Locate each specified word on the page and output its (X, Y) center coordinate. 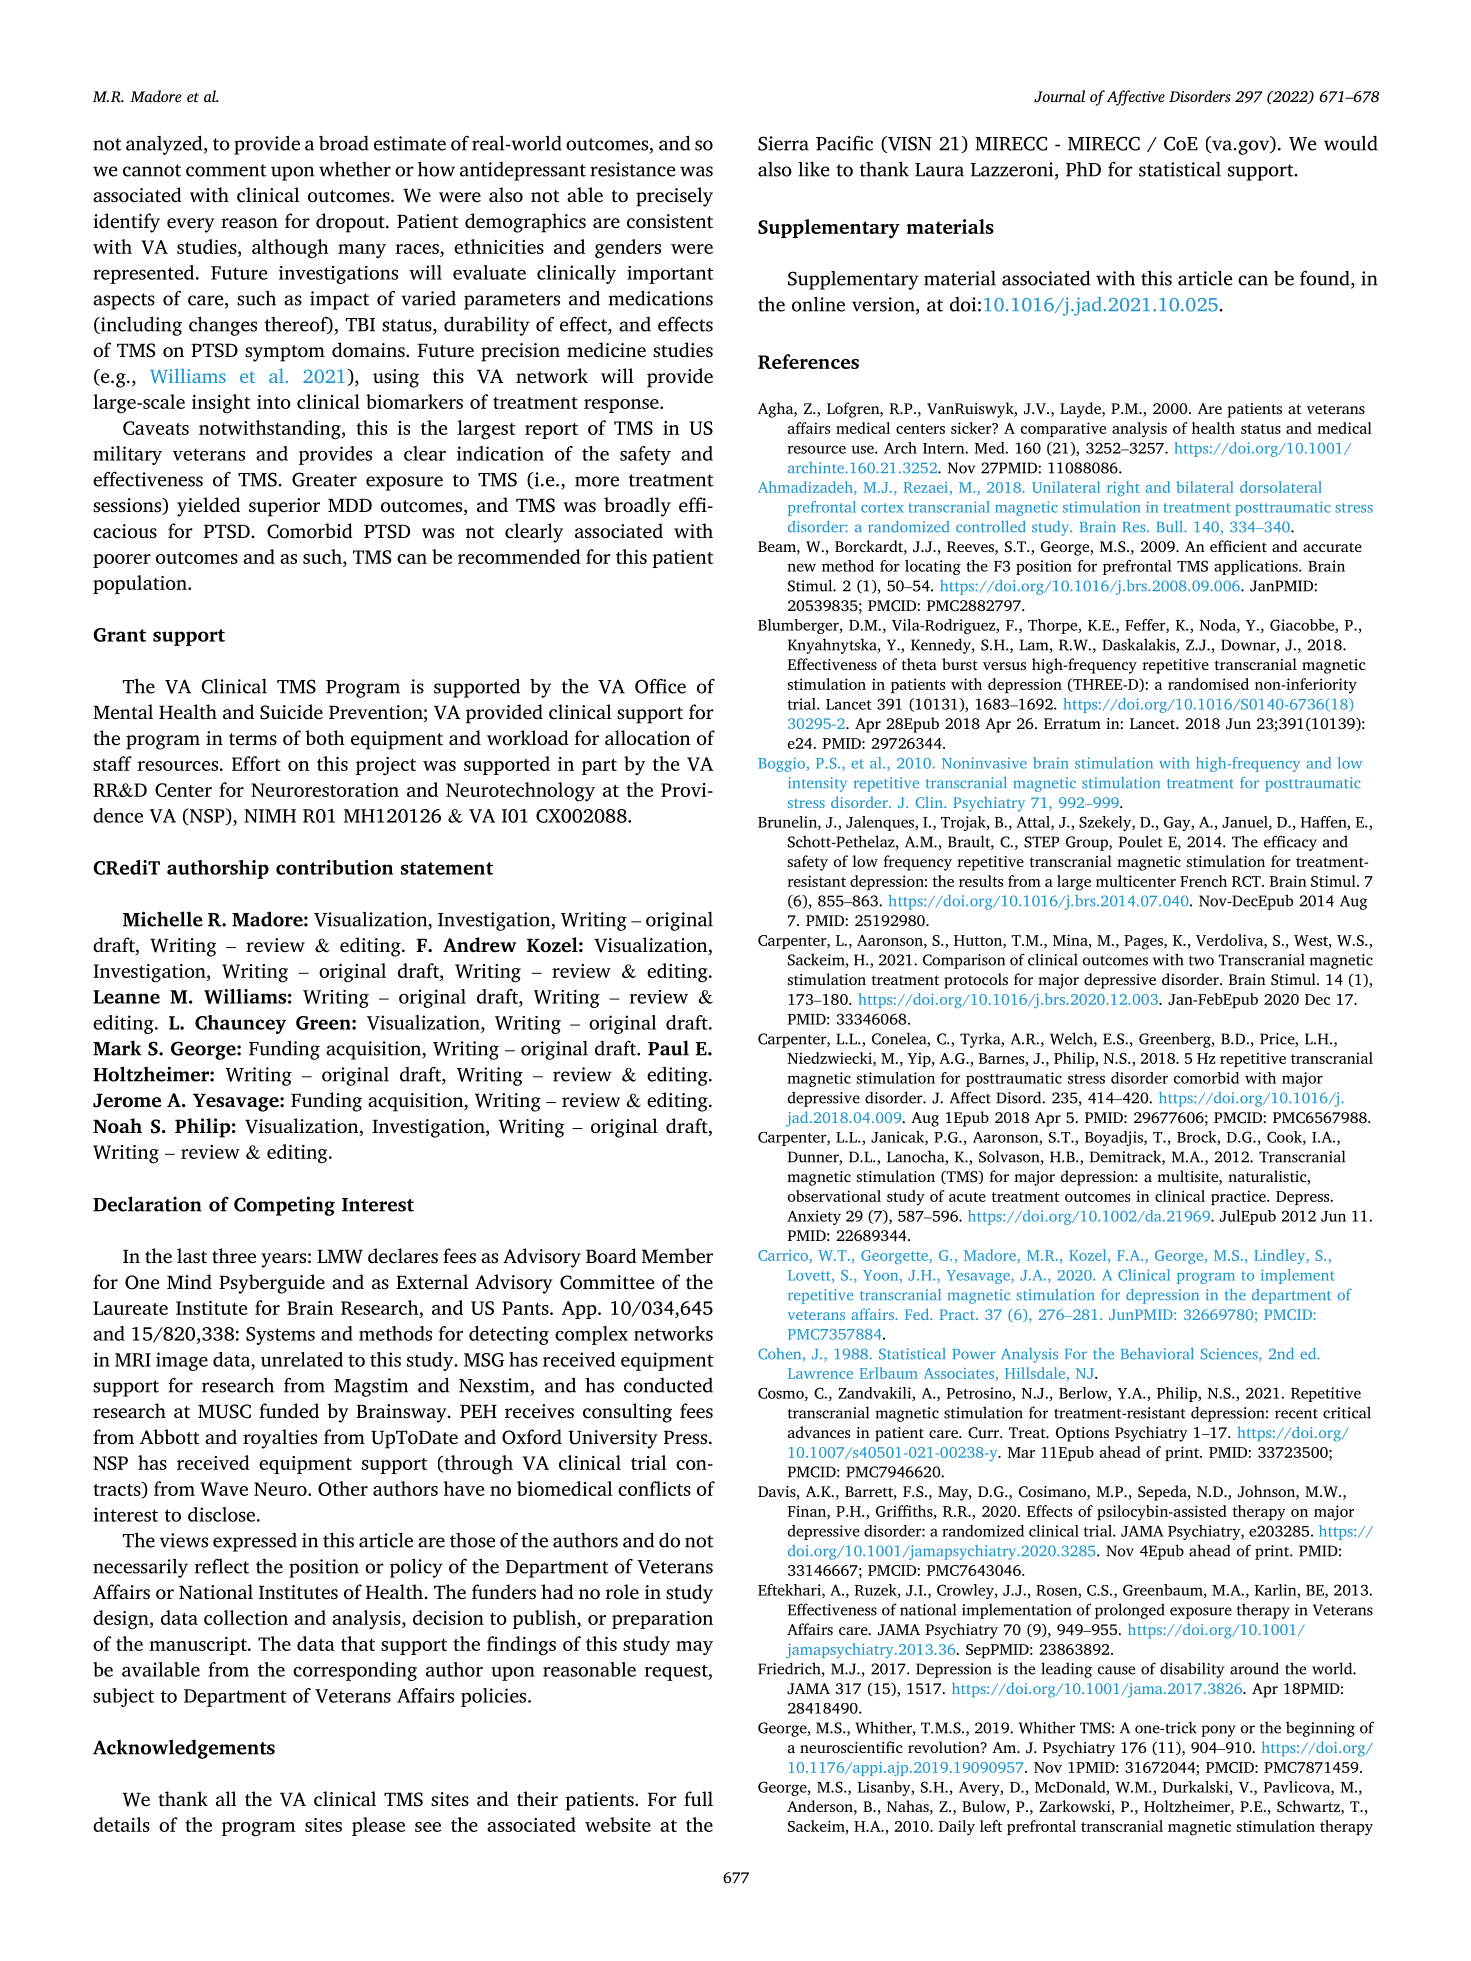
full (698, 1798)
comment (226, 170)
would (1351, 143)
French (1203, 881)
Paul (668, 1048)
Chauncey (240, 1024)
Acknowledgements (184, 1749)
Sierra (783, 143)
